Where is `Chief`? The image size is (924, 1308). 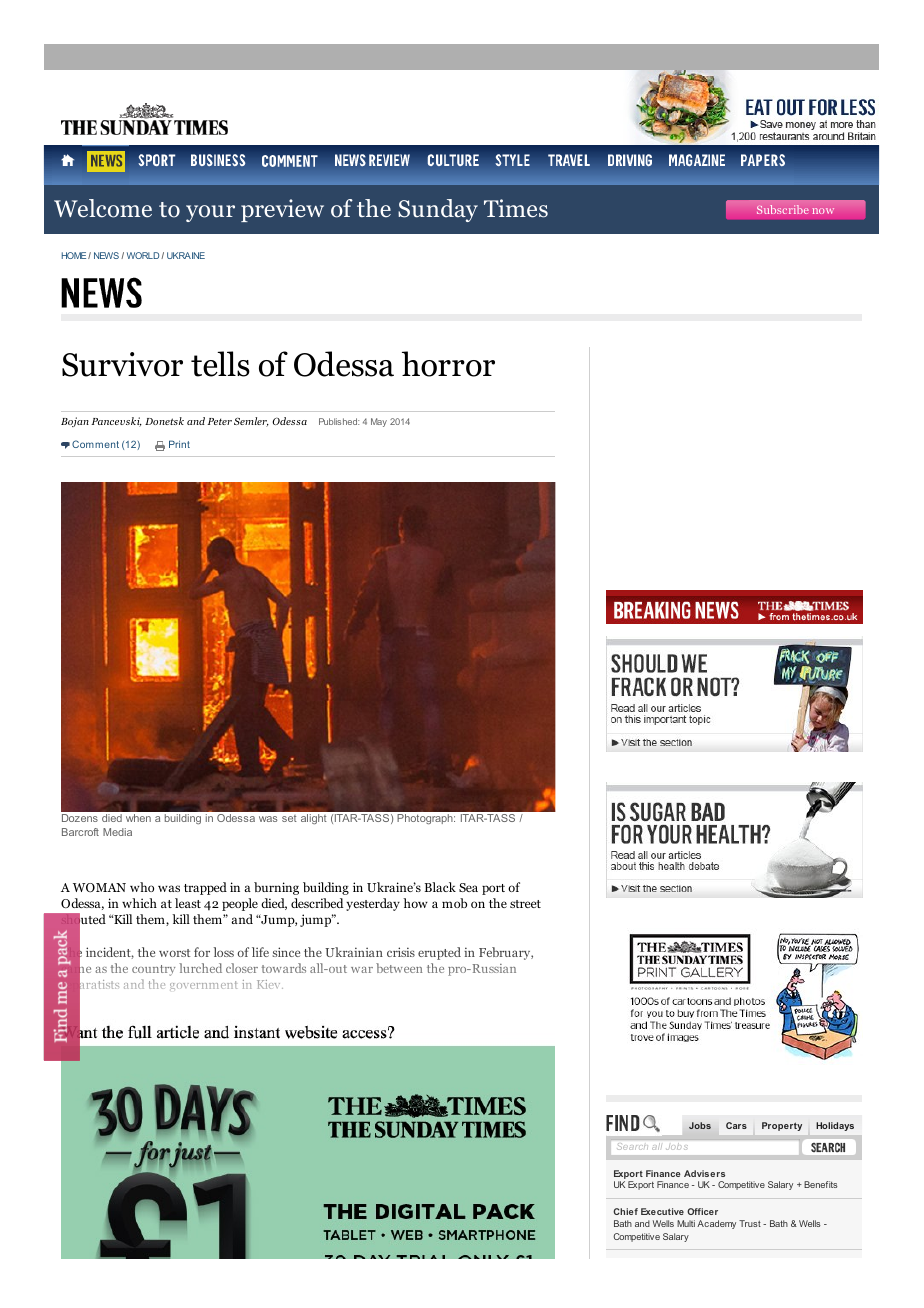
Chief is located at coordinates (625, 1211).
